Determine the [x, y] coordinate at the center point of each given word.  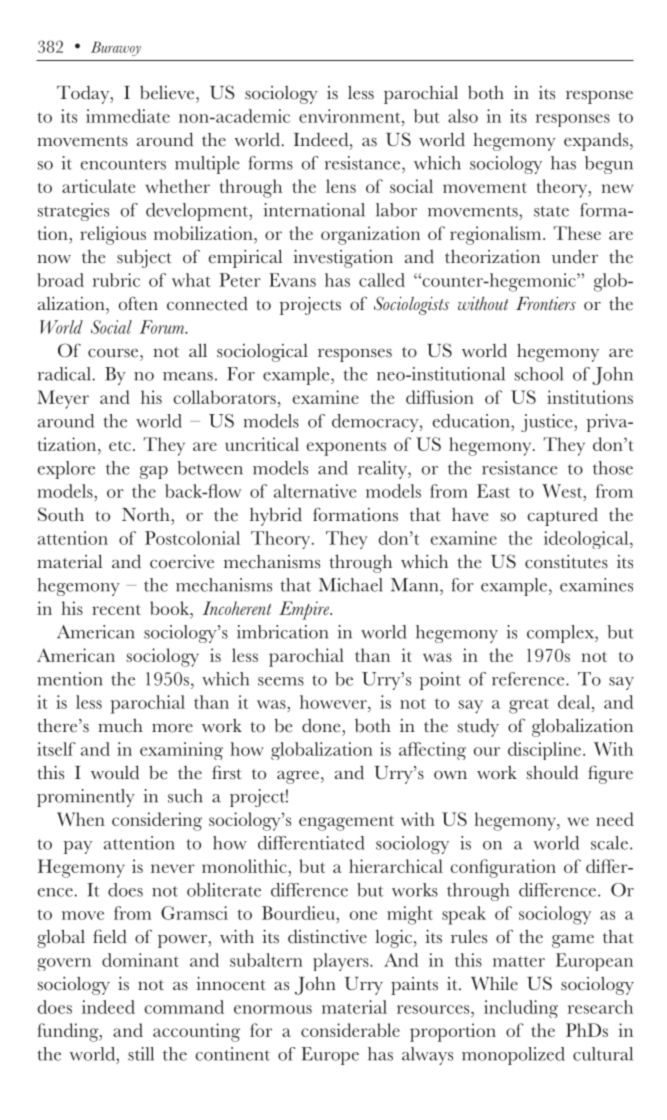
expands [597, 142]
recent [116, 610]
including [521, 1009]
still [141, 1054]
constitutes [566, 562]
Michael [351, 585]
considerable [350, 1030]
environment [351, 116]
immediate [128, 116]
